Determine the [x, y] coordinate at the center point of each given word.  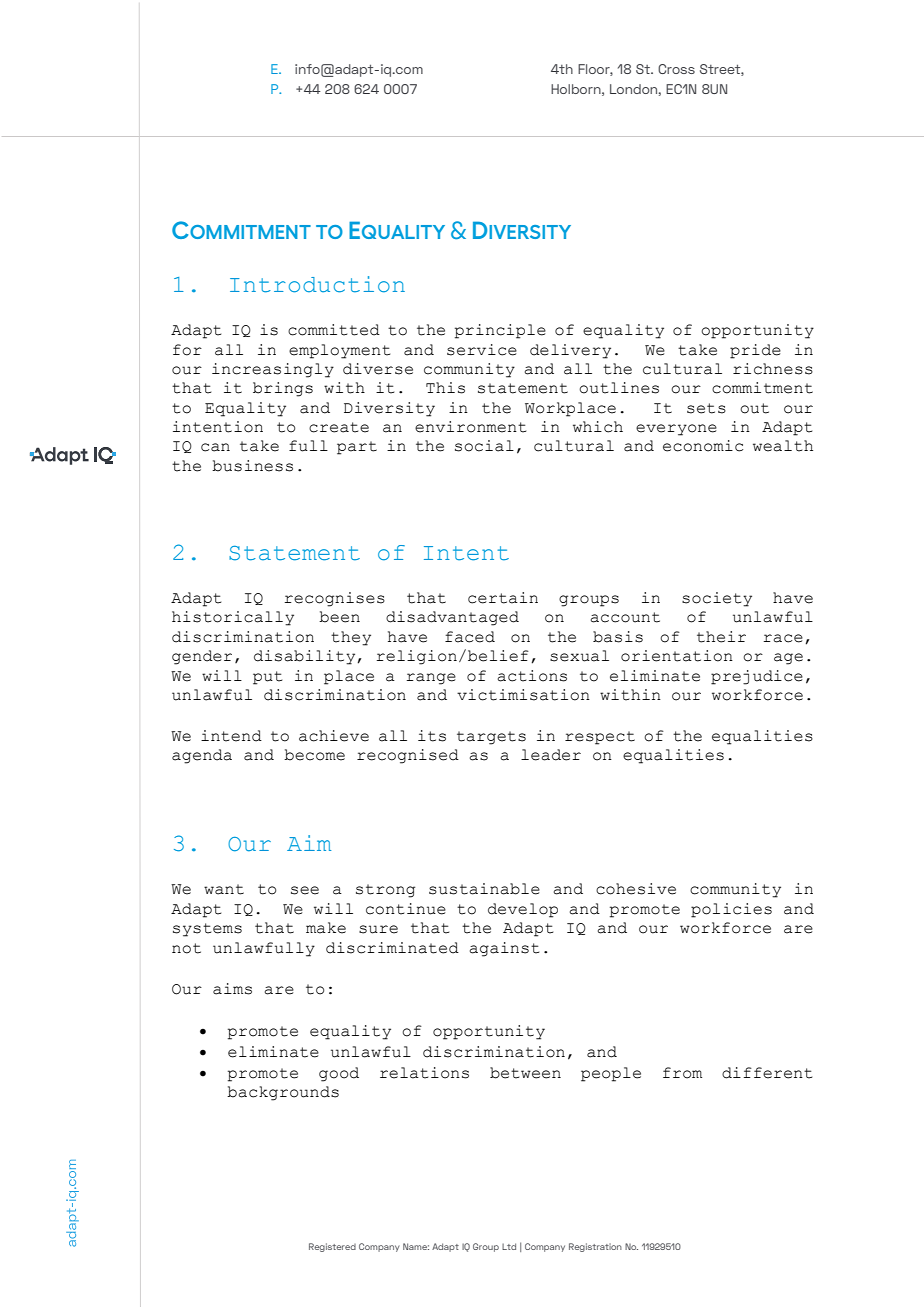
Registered [332, 1247]
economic [703, 446]
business [252, 466]
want [224, 889]
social [484, 446]
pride [755, 351]
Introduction [317, 284]
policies [731, 910]
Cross [676, 69]
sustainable [484, 889]
